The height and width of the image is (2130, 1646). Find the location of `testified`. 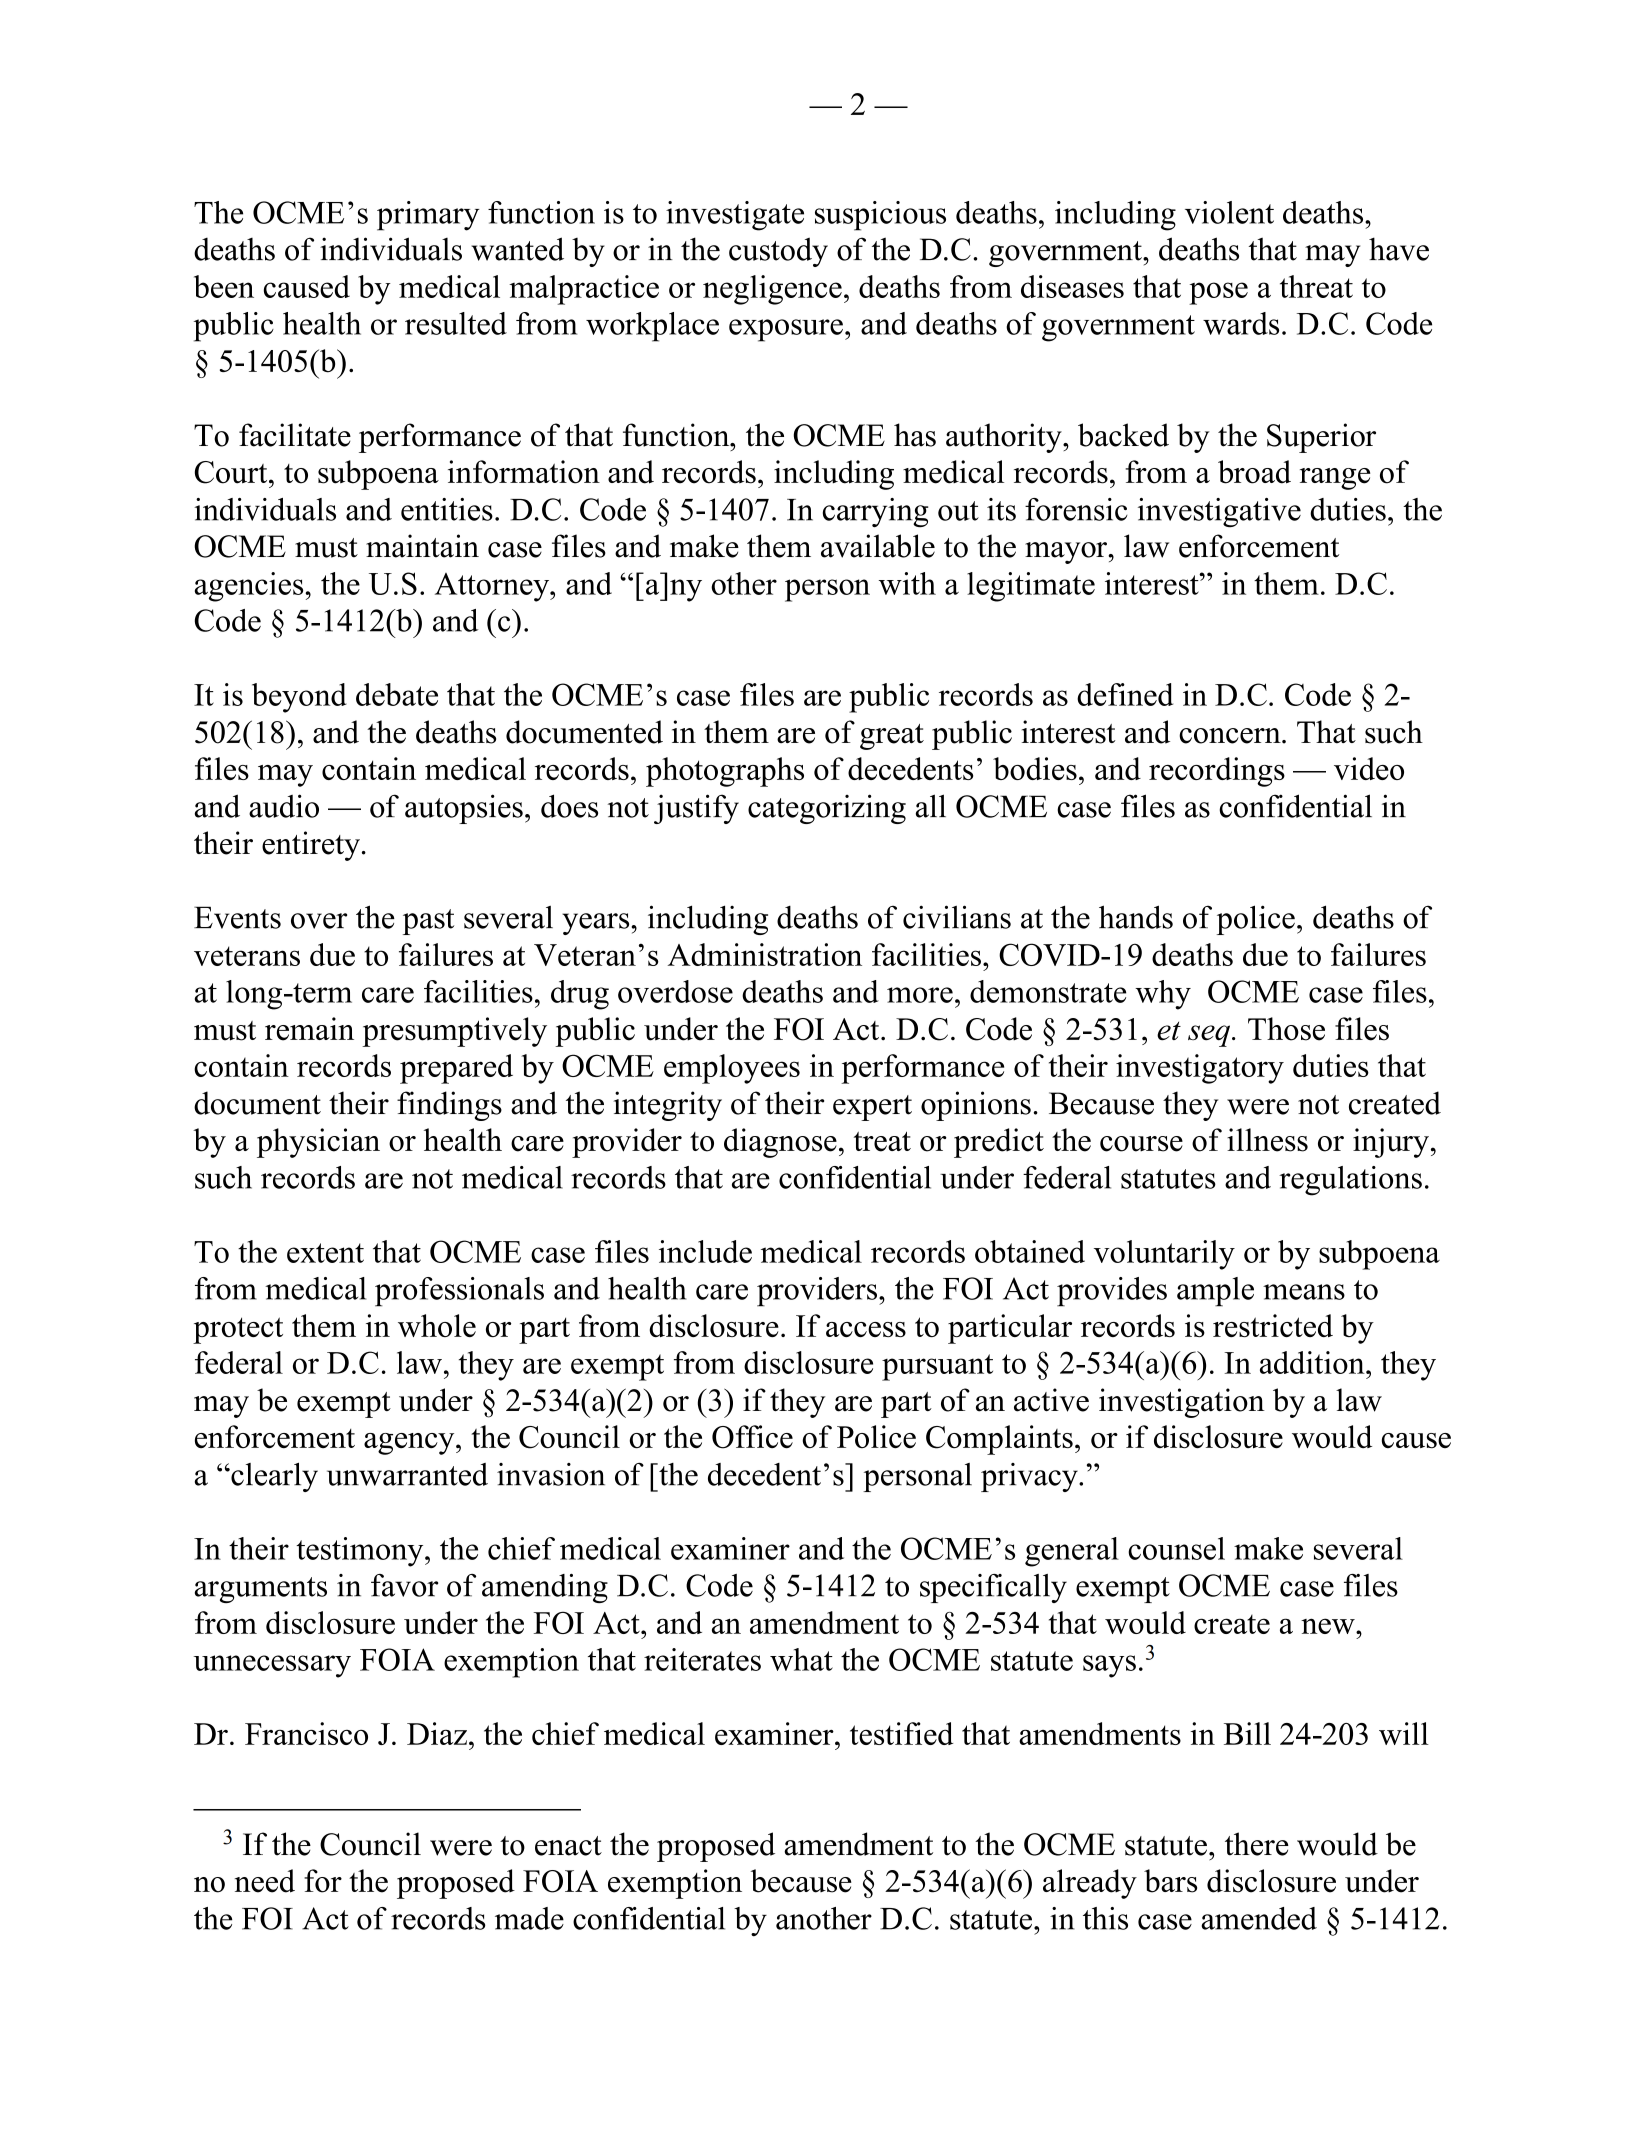

testified is located at coordinates (901, 1733).
